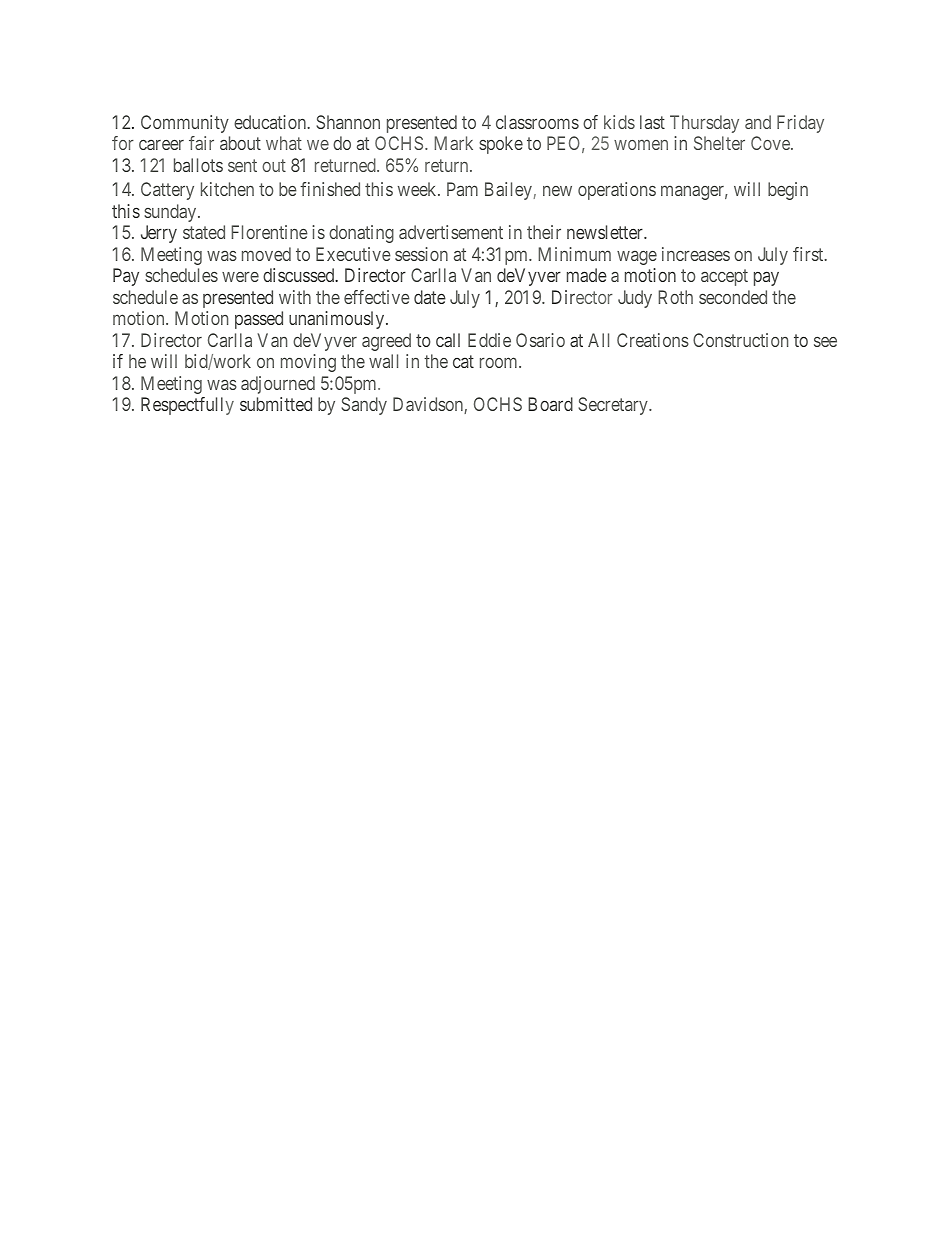 This image has height=1233, width=952. I want to click on Pam, so click(462, 189).
